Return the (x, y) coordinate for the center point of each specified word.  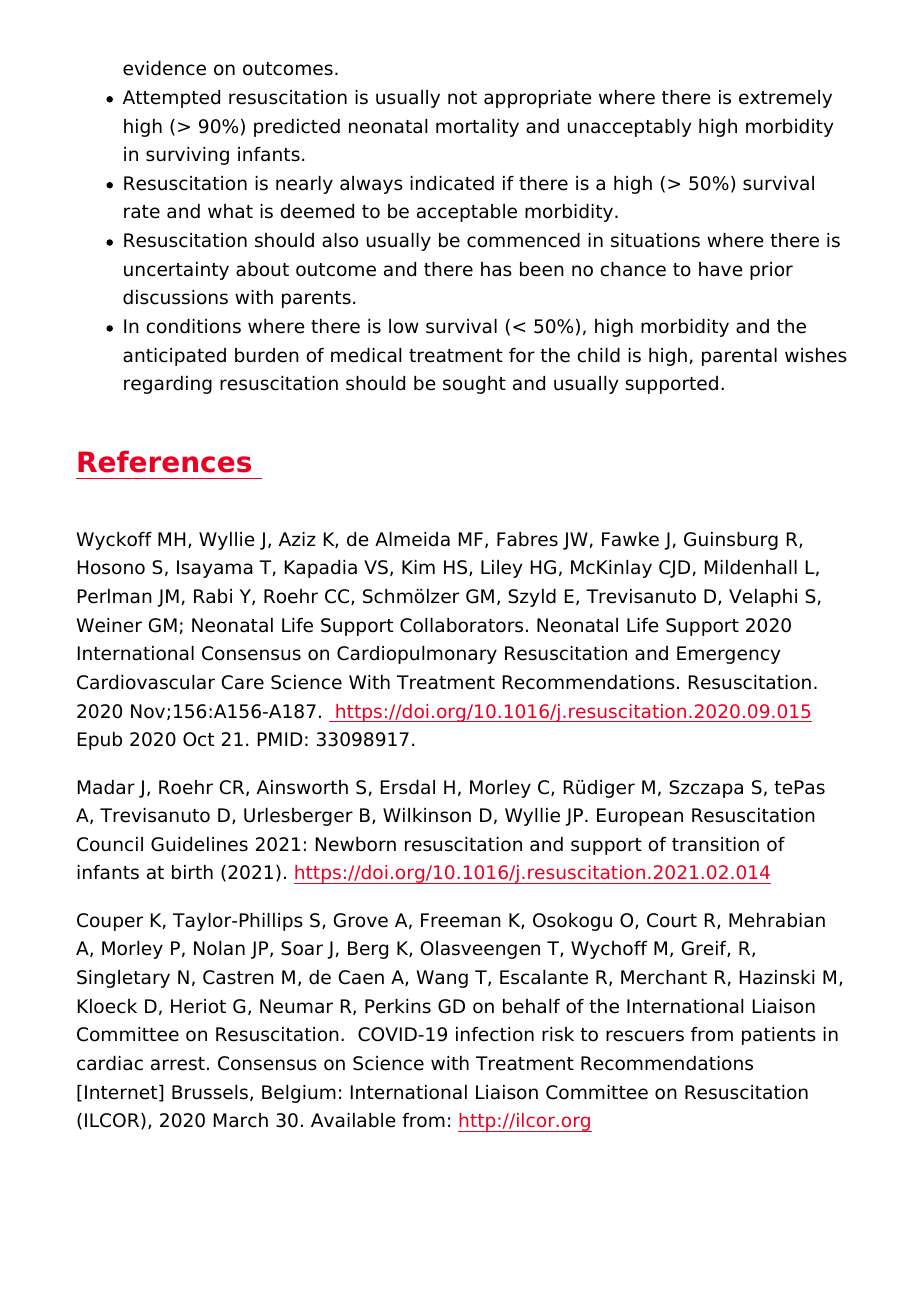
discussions (175, 297)
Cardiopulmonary (417, 655)
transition (715, 844)
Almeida (412, 539)
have (721, 269)
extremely (785, 99)
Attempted (171, 99)
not (462, 98)
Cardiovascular (146, 682)
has (496, 269)
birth (192, 872)
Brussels (210, 1092)
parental (739, 357)
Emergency (728, 655)
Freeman (461, 920)
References (164, 462)
